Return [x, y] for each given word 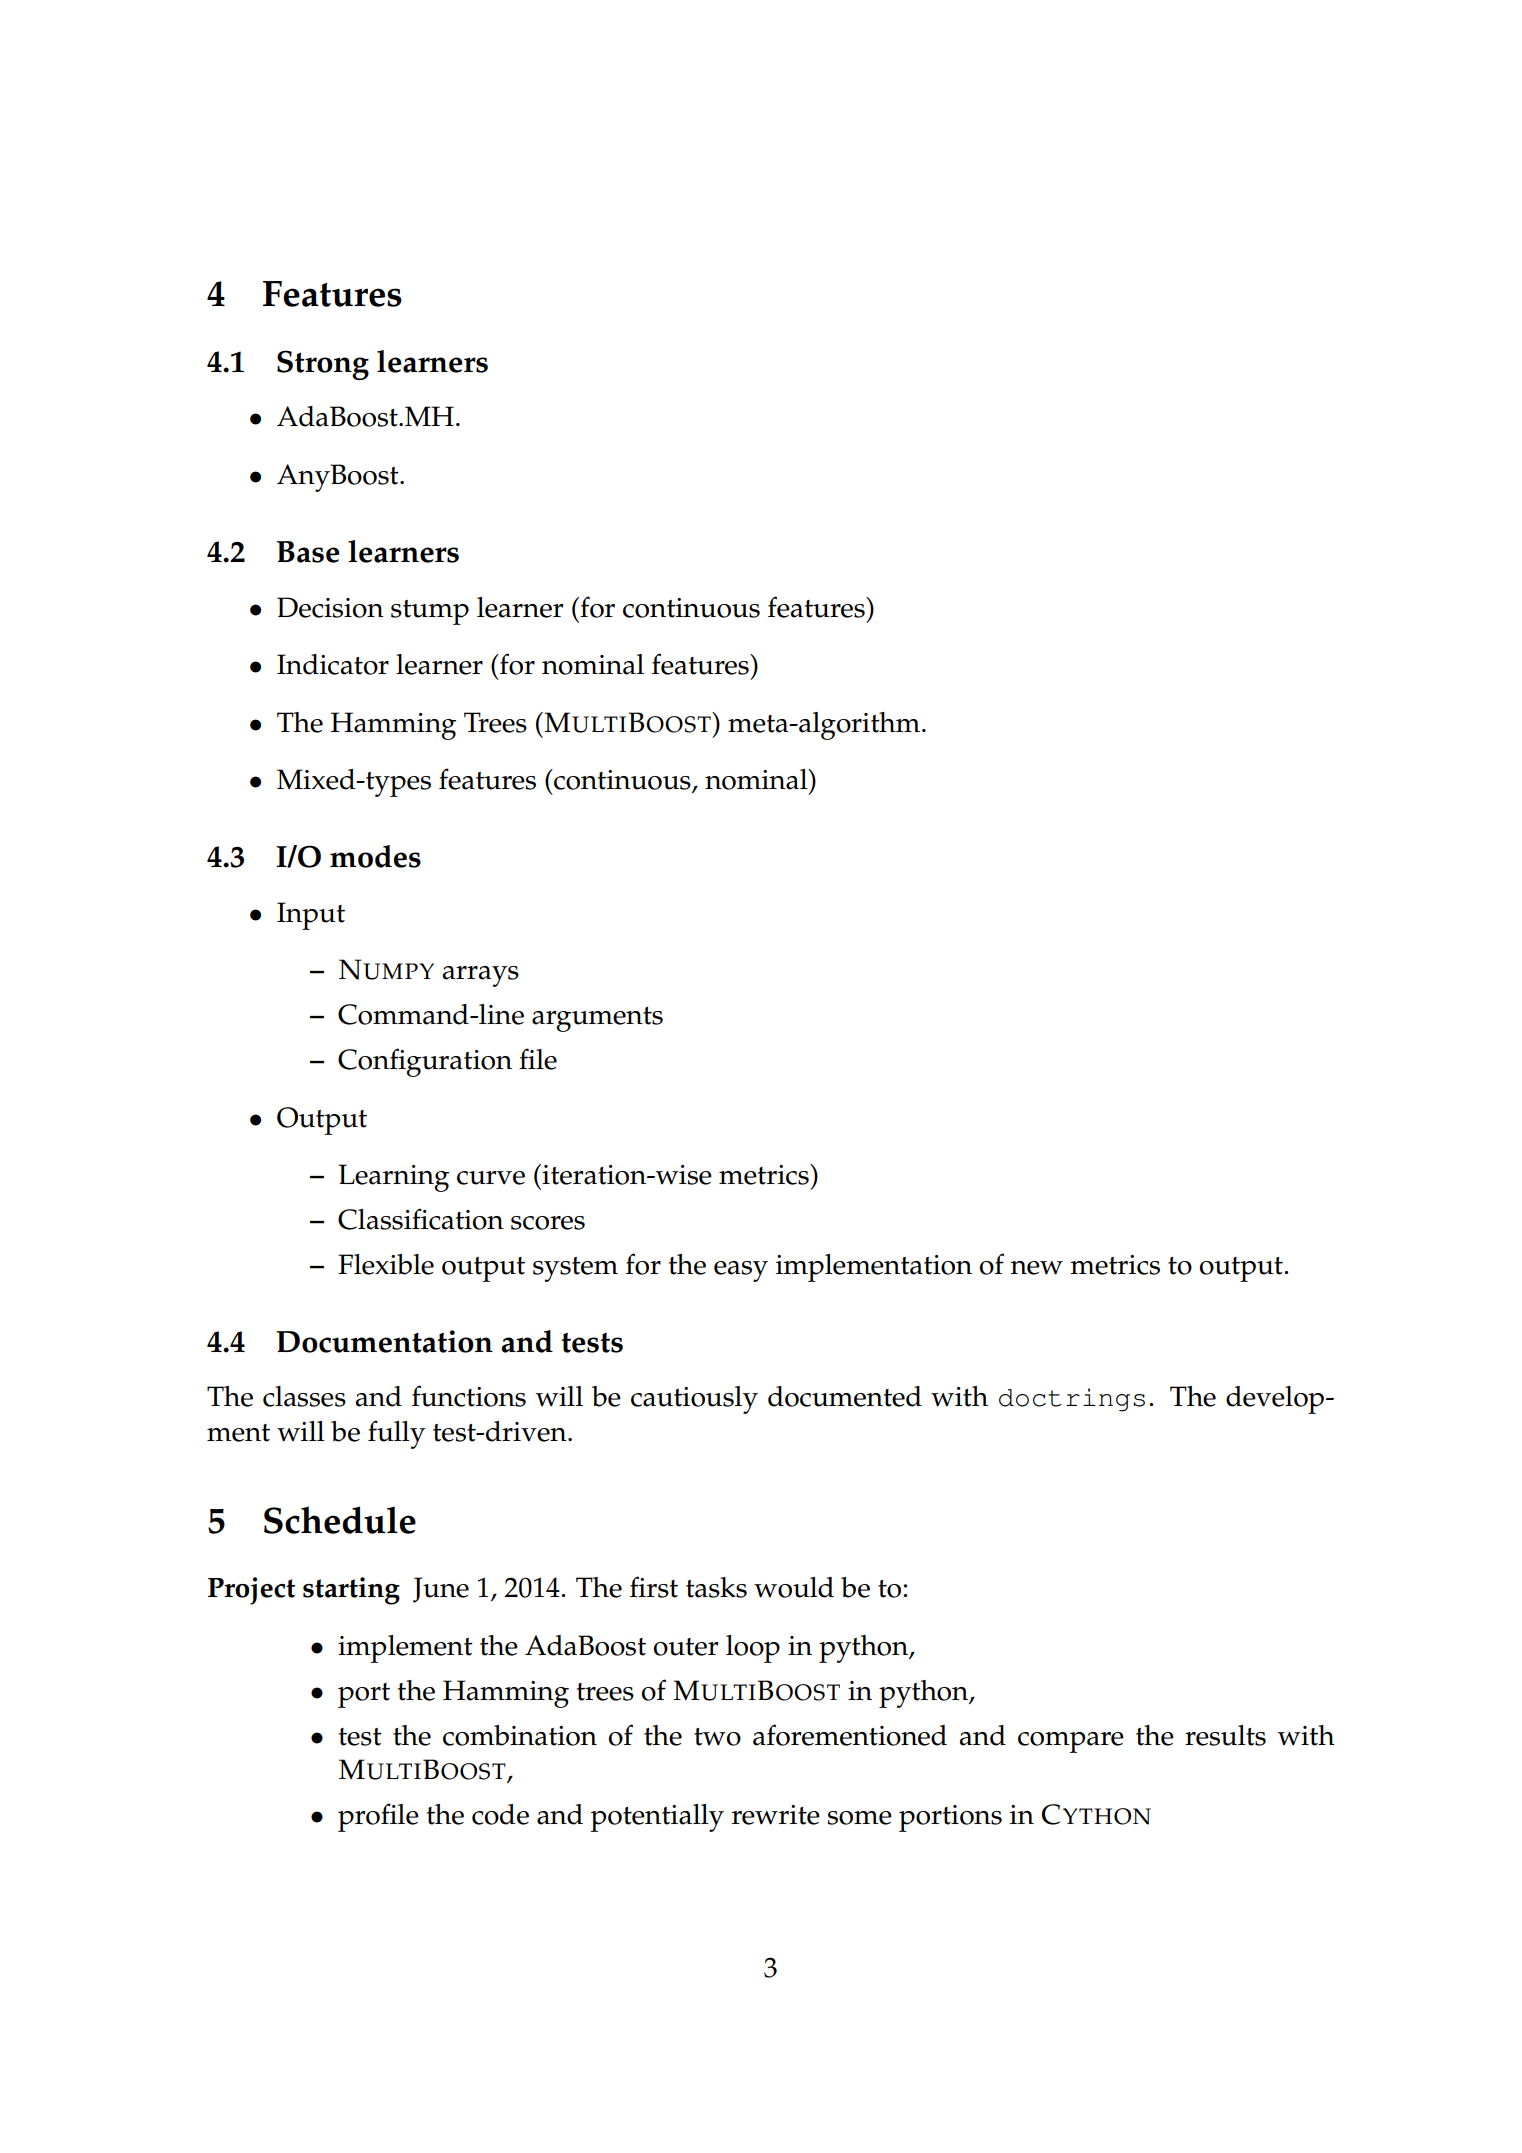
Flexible [386, 1264]
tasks [716, 1587]
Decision [330, 607]
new [1036, 1268]
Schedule [340, 1520]
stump [430, 612]
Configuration [425, 1062]
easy [741, 1271]
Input [311, 916]
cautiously [694, 1400]
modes [375, 856]
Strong [323, 365]
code [500, 1814]
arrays [481, 976]
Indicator [333, 664]
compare [1071, 1742]
